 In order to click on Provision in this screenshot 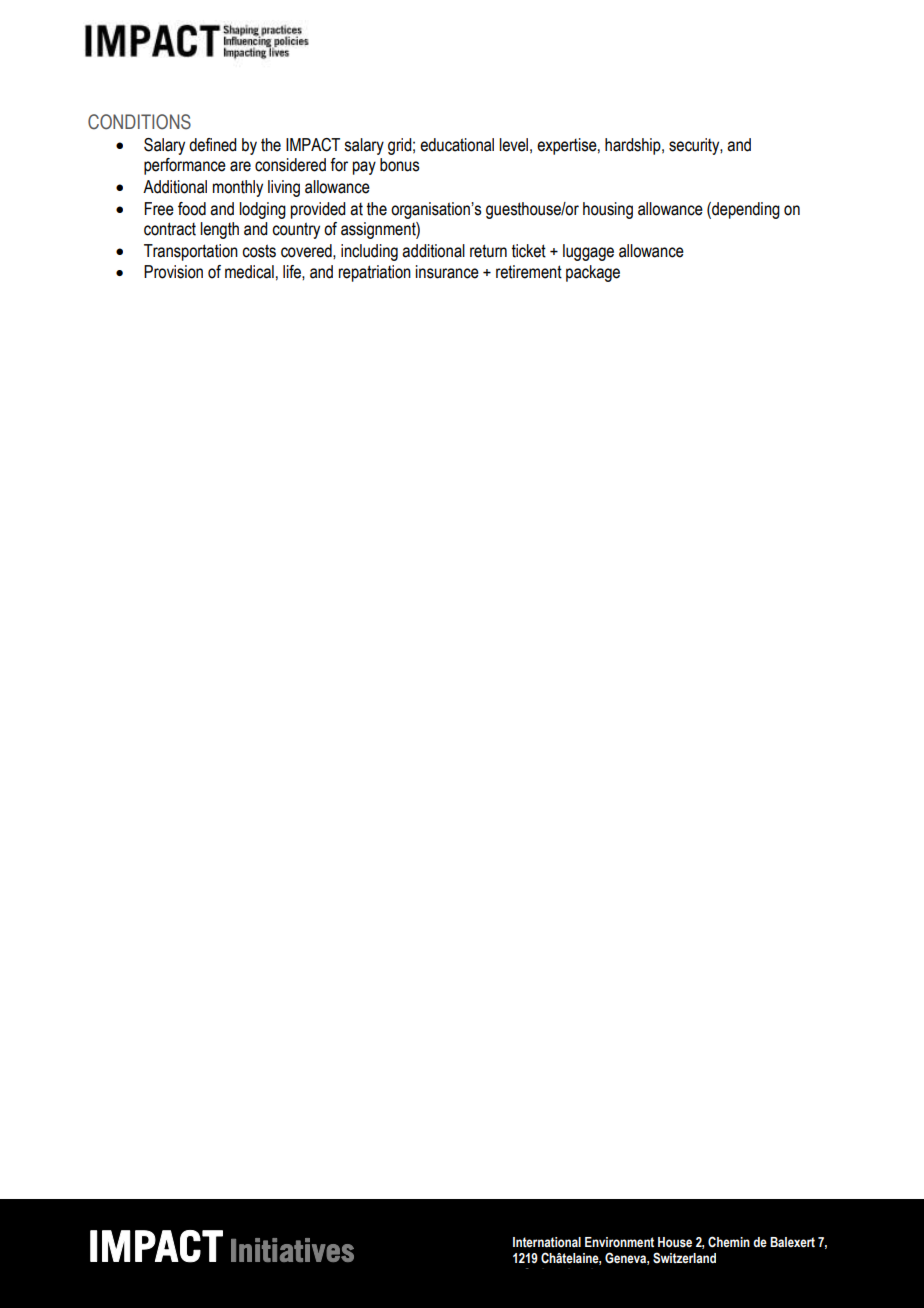, I will do `click(173, 272)`.
